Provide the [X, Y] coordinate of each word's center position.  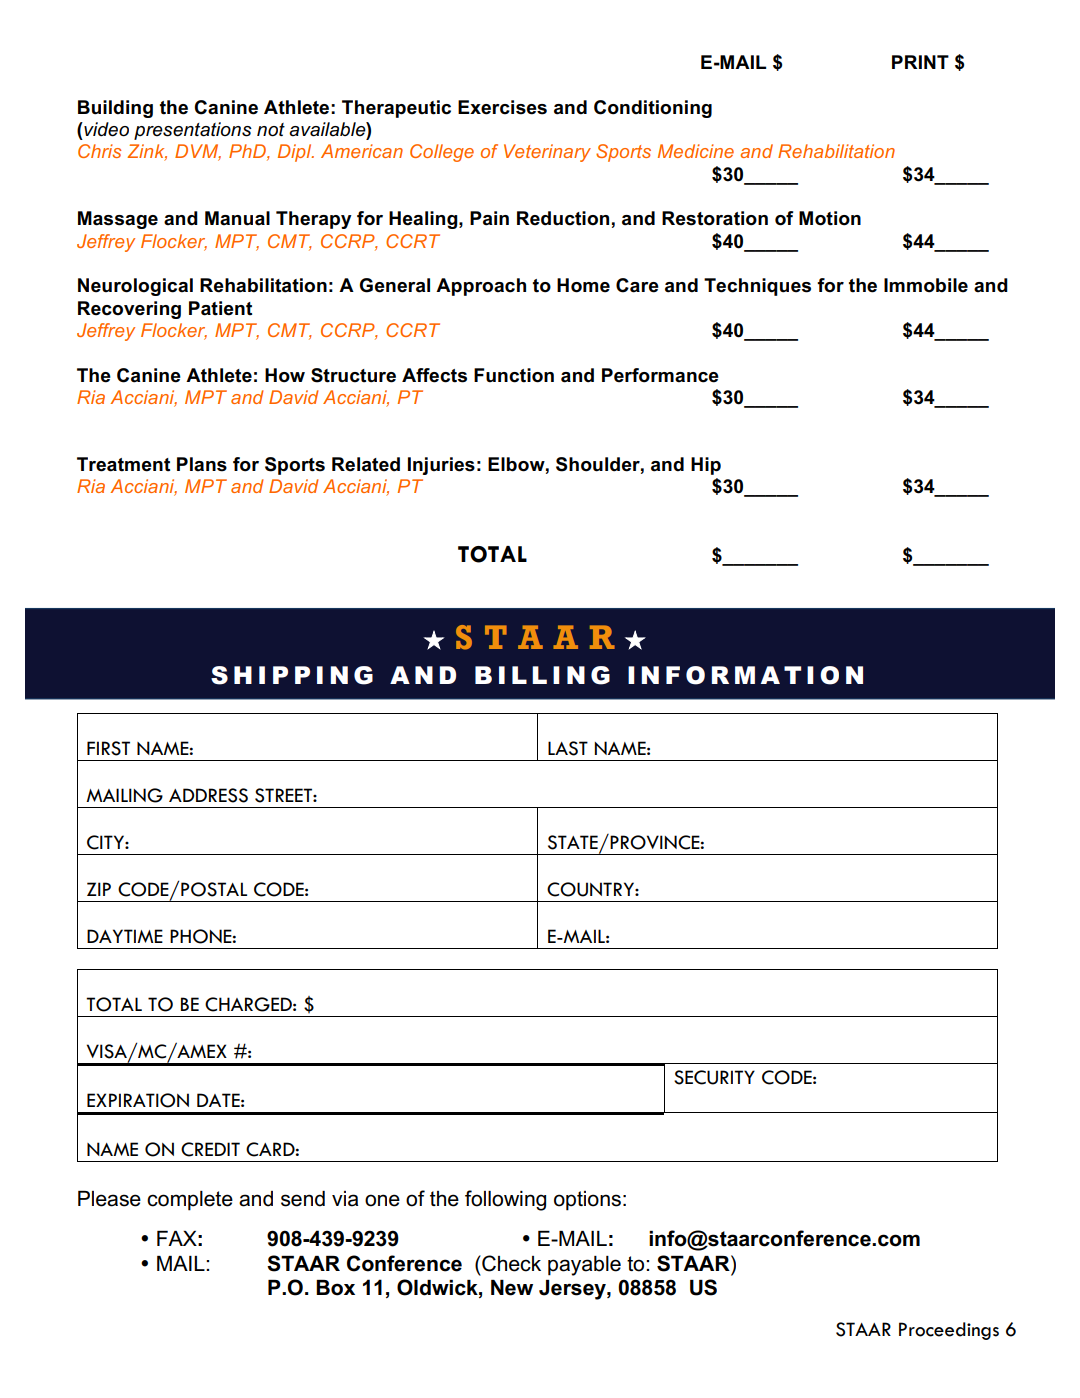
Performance [660, 375]
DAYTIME [125, 936]
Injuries [441, 466]
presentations [193, 131]
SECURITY [714, 1077]
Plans [202, 464]
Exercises [502, 107]
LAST [568, 748]
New [512, 1288]
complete [190, 1201]
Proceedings [949, 1331]
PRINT [920, 62]
